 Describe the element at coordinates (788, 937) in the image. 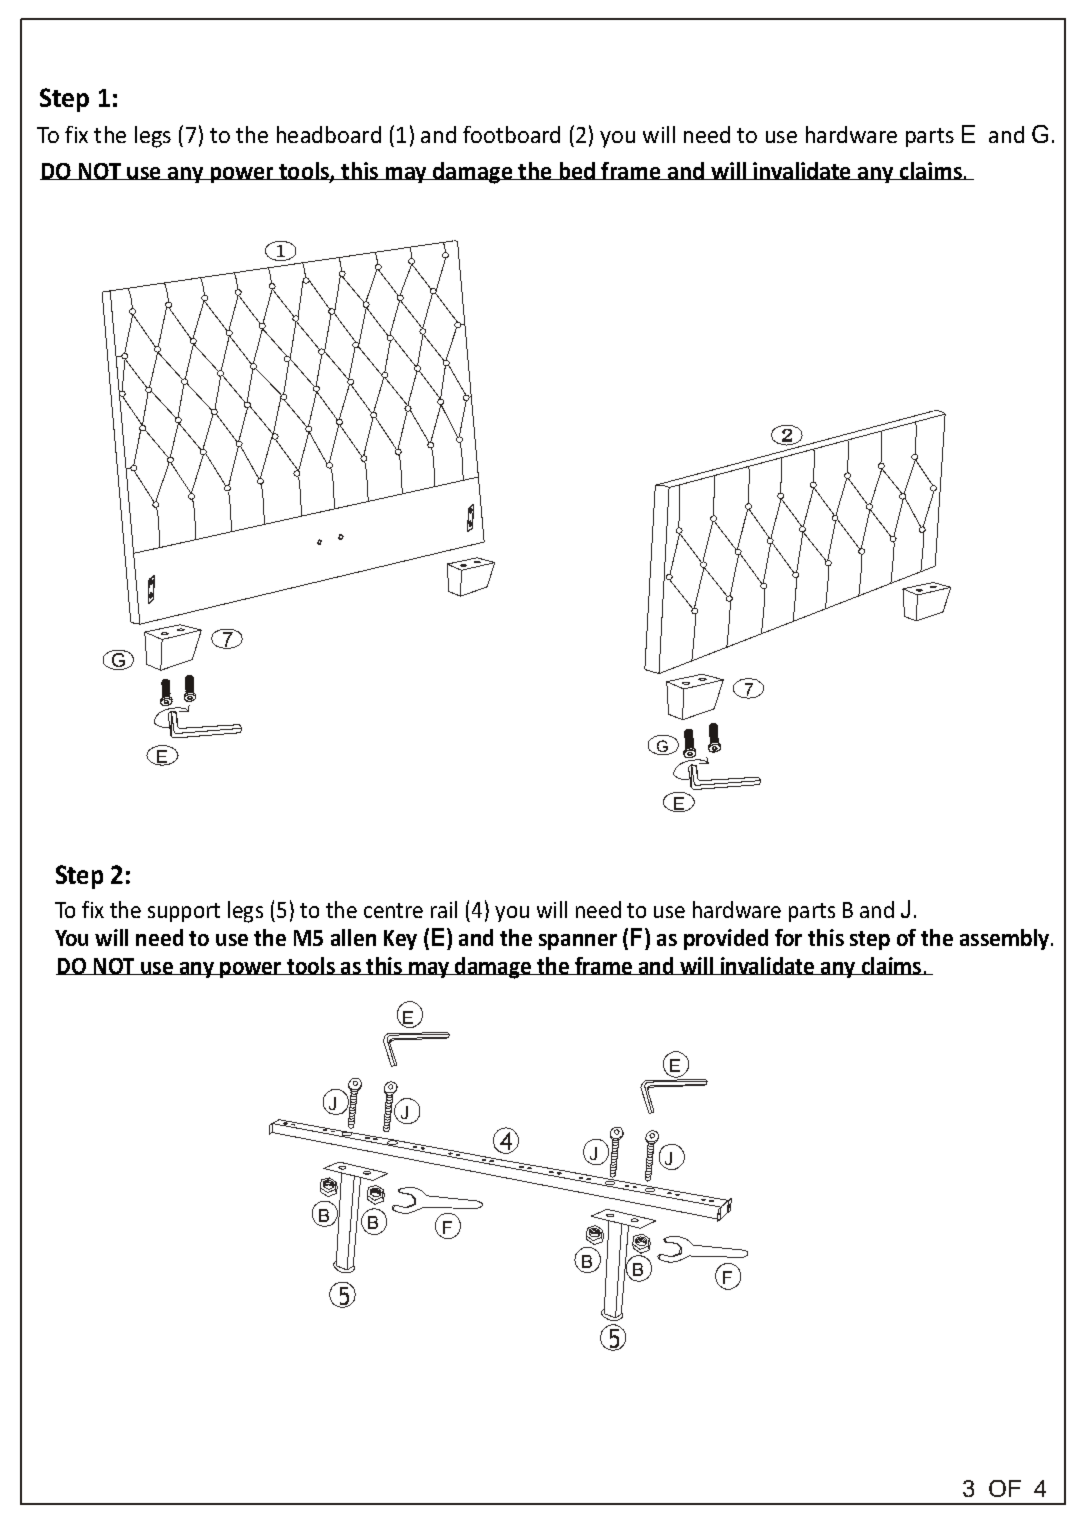

I see `for` at that location.
